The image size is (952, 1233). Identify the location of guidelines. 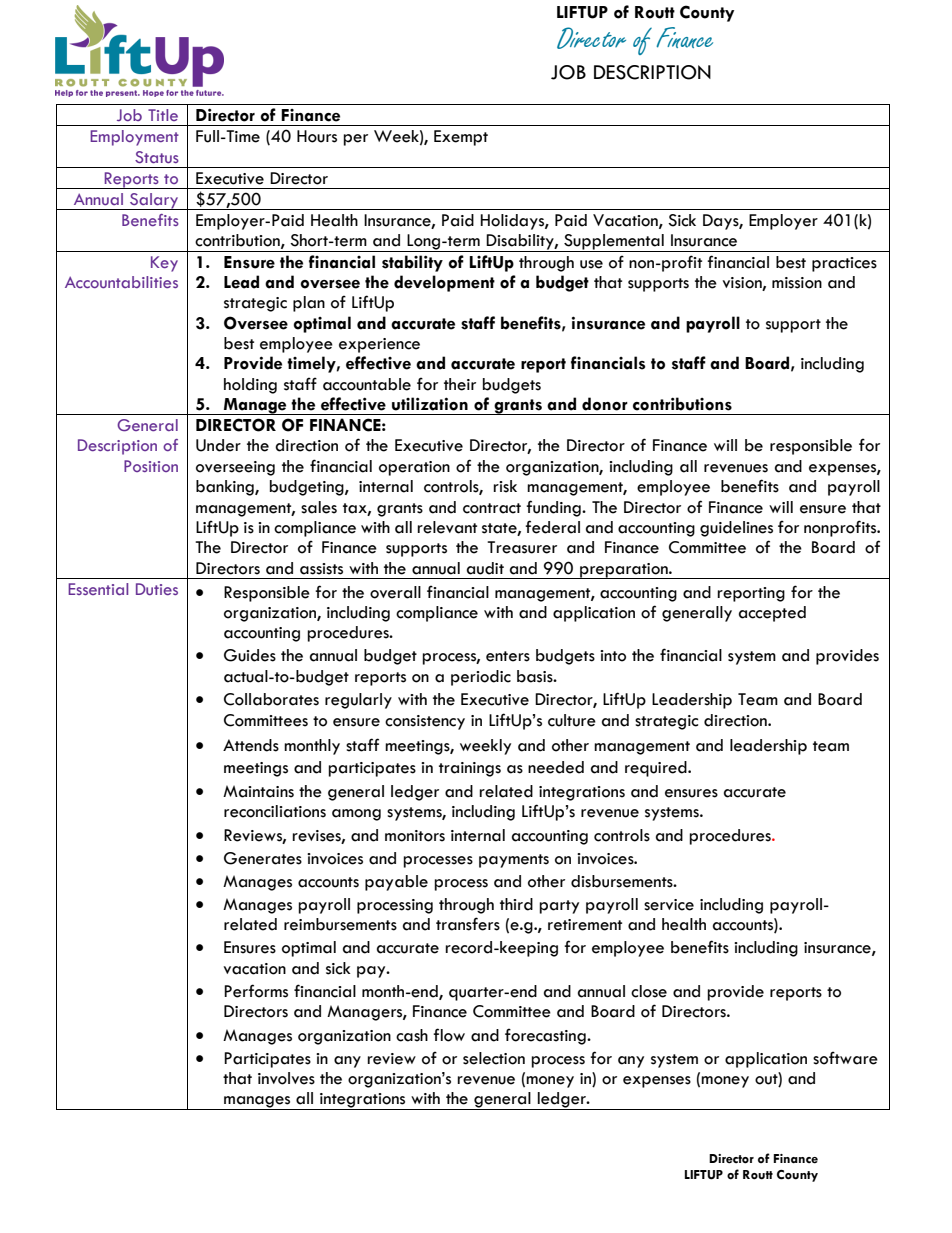
(736, 529).
